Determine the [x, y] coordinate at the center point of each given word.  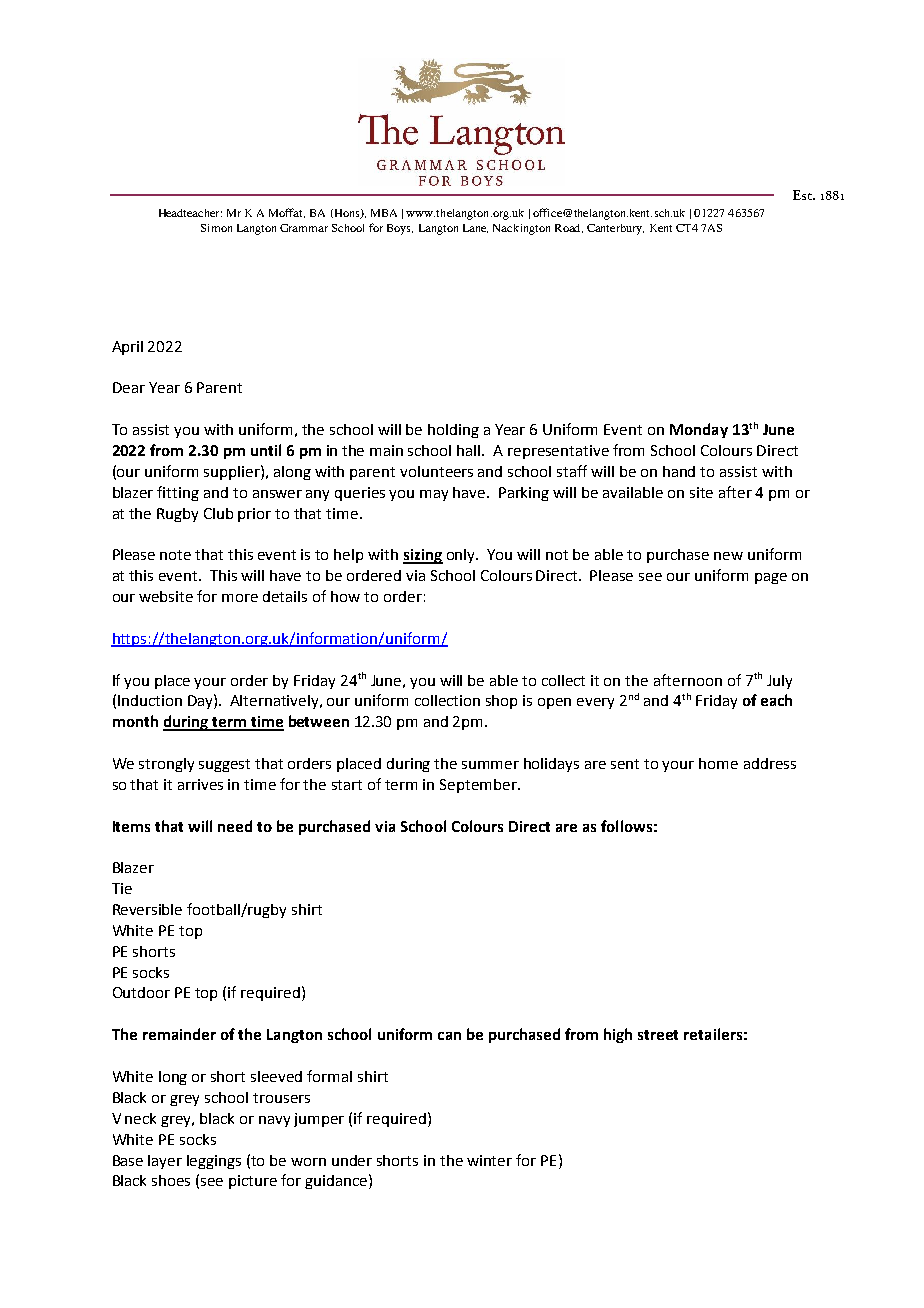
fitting [178, 493]
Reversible [147, 909]
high [618, 1035]
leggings [214, 1162]
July [779, 682]
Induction [150, 700]
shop [501, 702]
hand [679, 471]
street [658, 1035]
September [479, 786]
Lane [475, 228]
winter [489, 1160]
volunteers [436, 471]
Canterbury [615, 229]
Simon [216, 228]
